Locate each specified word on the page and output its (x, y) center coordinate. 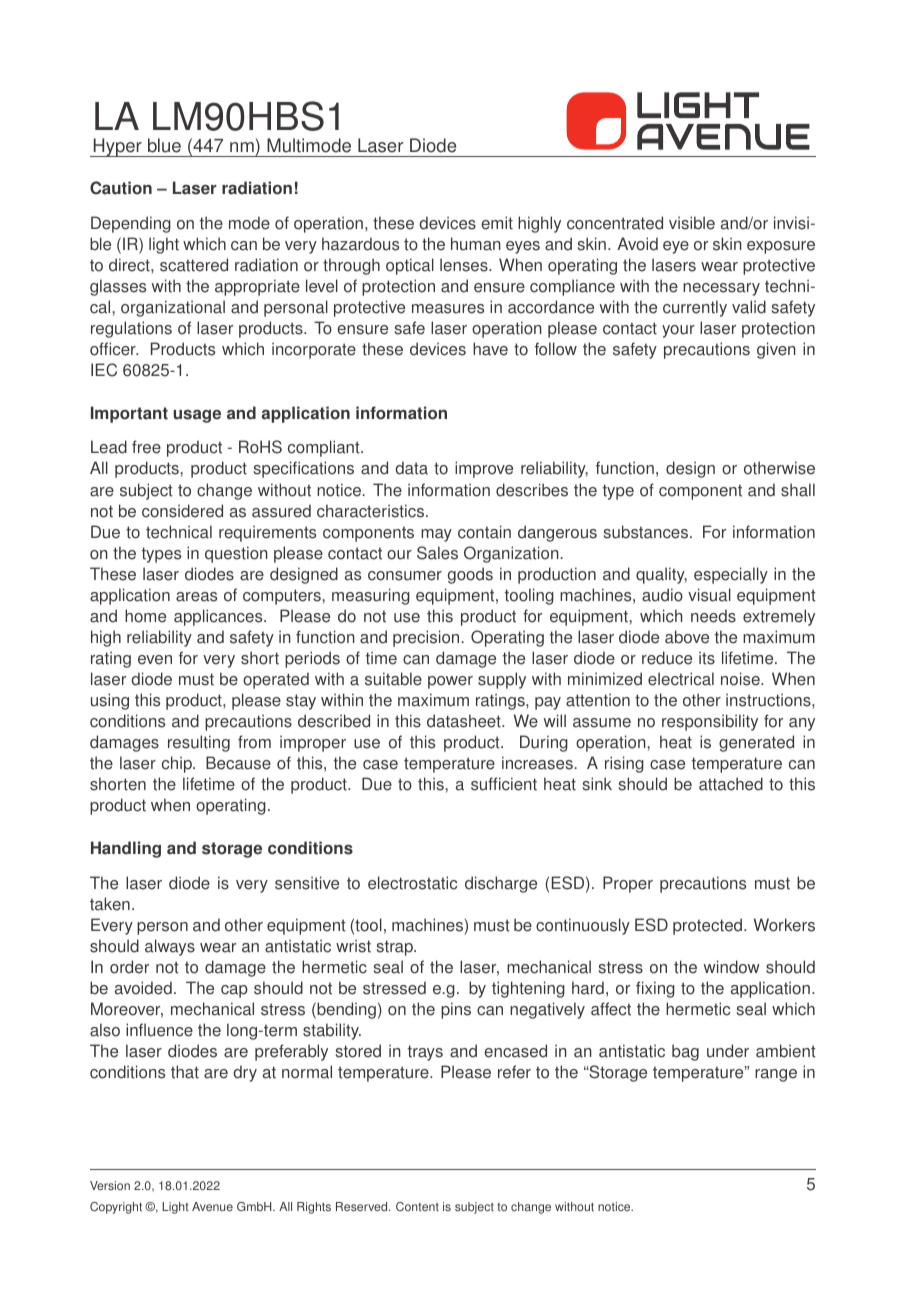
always (170, 947)
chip (178, 764)
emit (497, 223)
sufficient (504, 784)
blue (164, 145)
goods (470, 575)
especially (731, 575)
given (776, 350)
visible (692, 223)
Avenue (212, 1207)
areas (196, 597)
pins (456, 1010)
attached (731, 784)
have (490, 349)
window (732, 967)
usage (197, 416)
